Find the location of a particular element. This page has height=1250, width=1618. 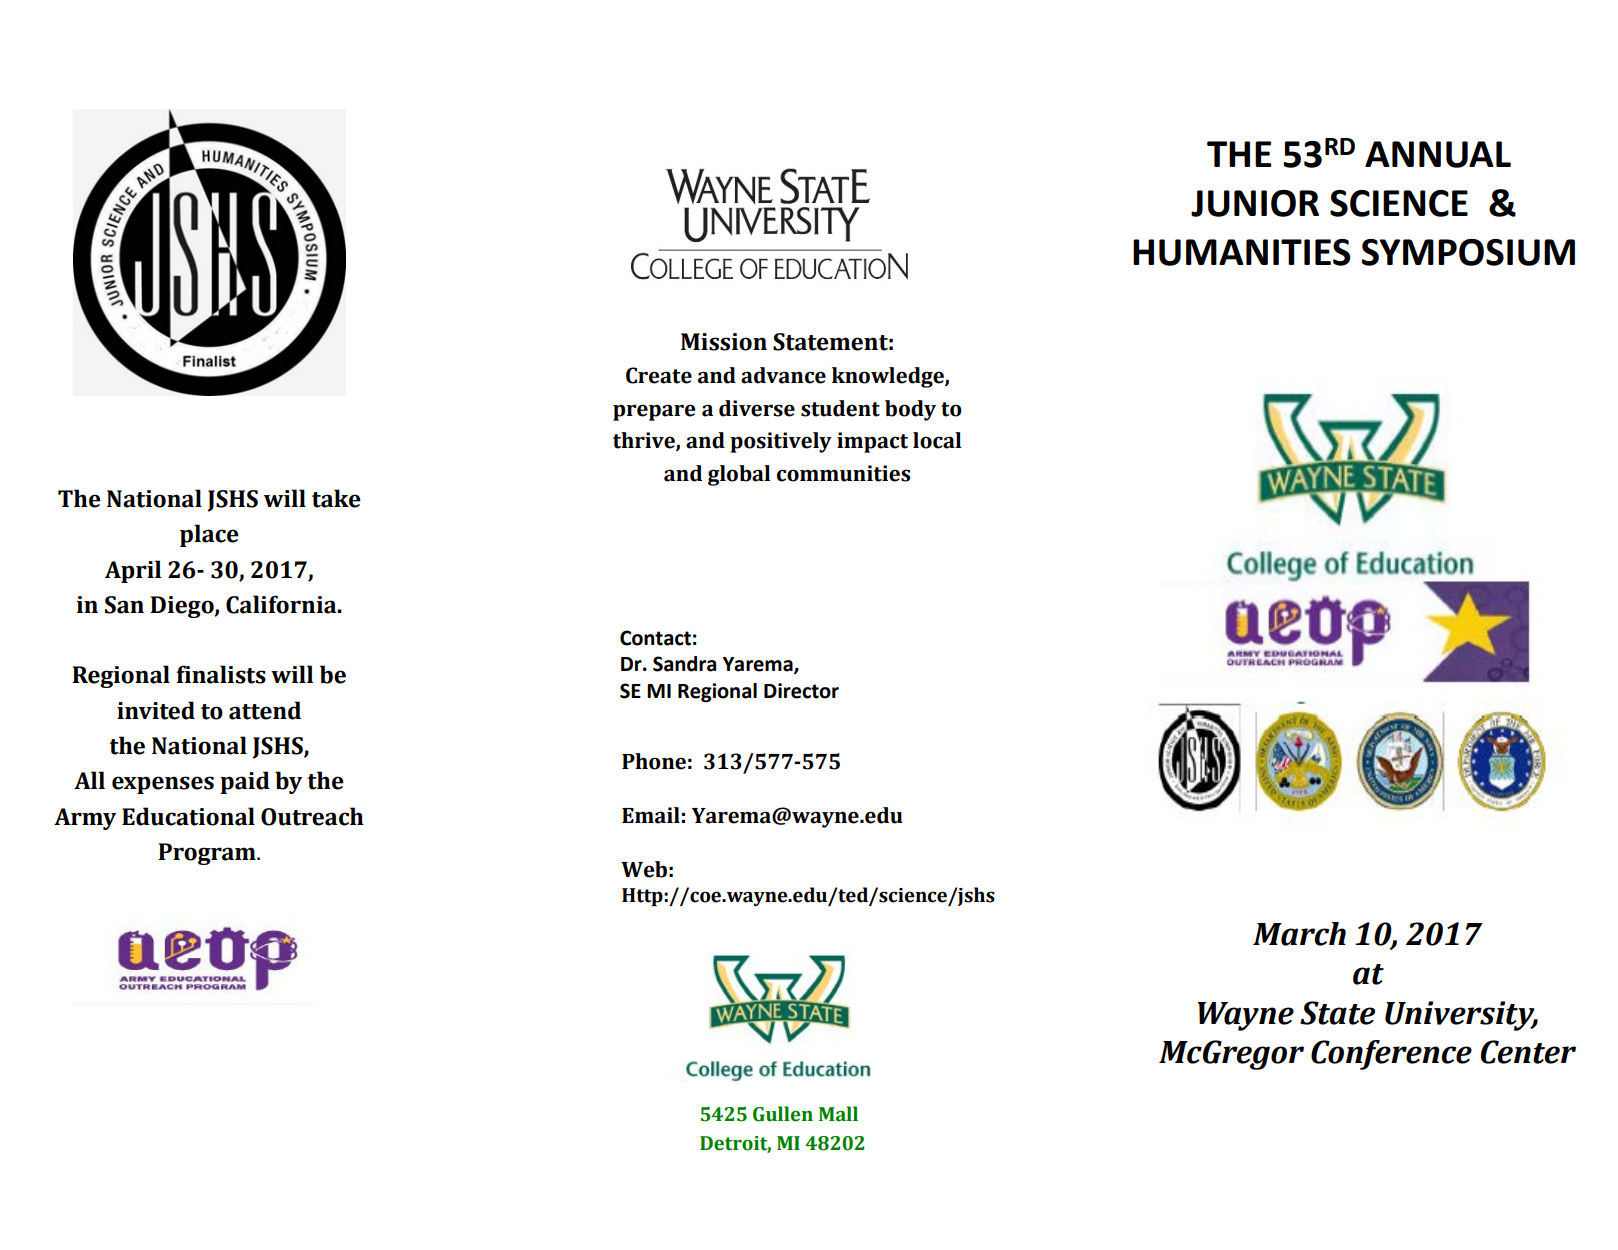

Program is located at coordinates (208, 854).
